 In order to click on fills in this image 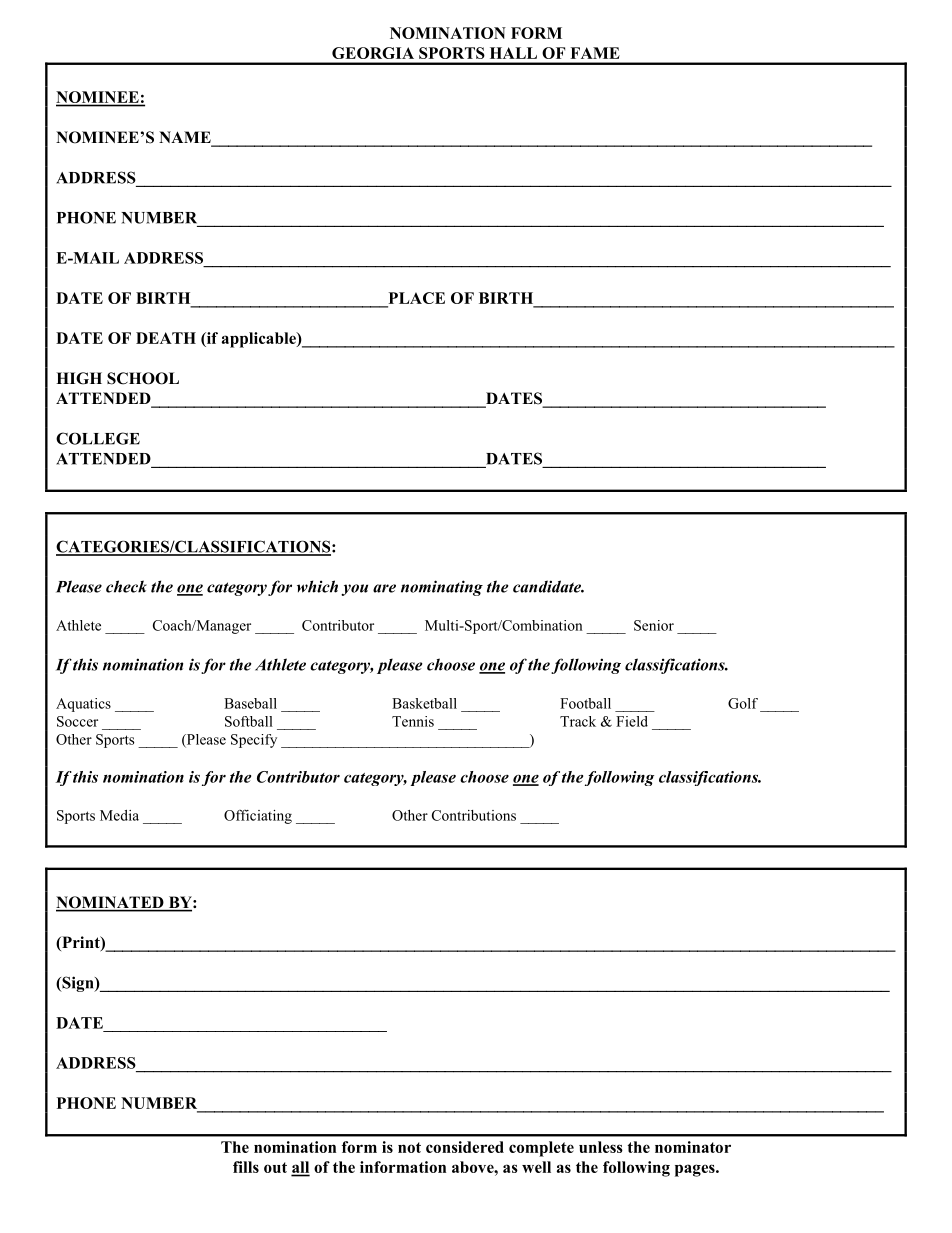, I will do `click(246, 1167)`.
